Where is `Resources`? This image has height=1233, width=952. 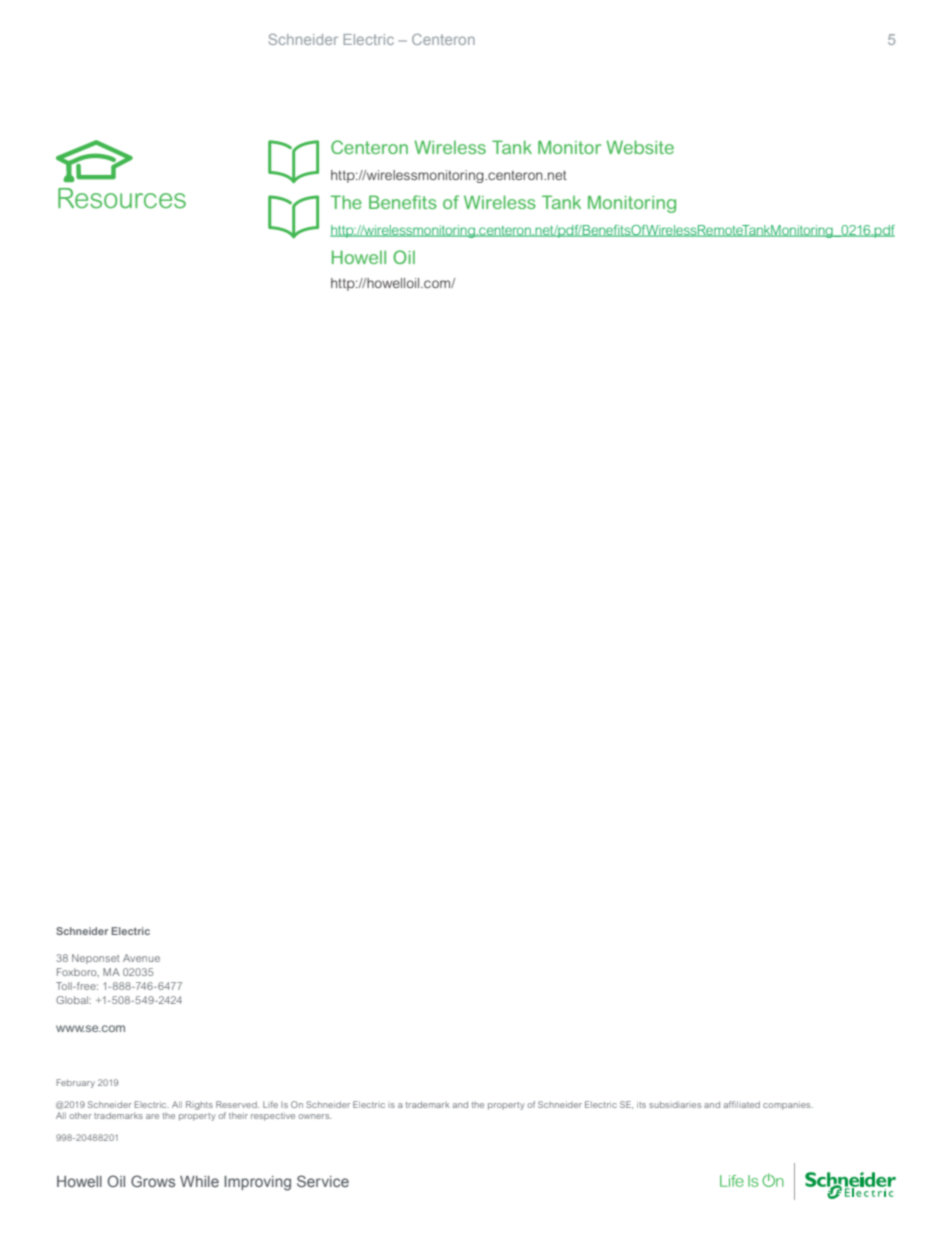
Resources is located at coordinates (122, 198).
